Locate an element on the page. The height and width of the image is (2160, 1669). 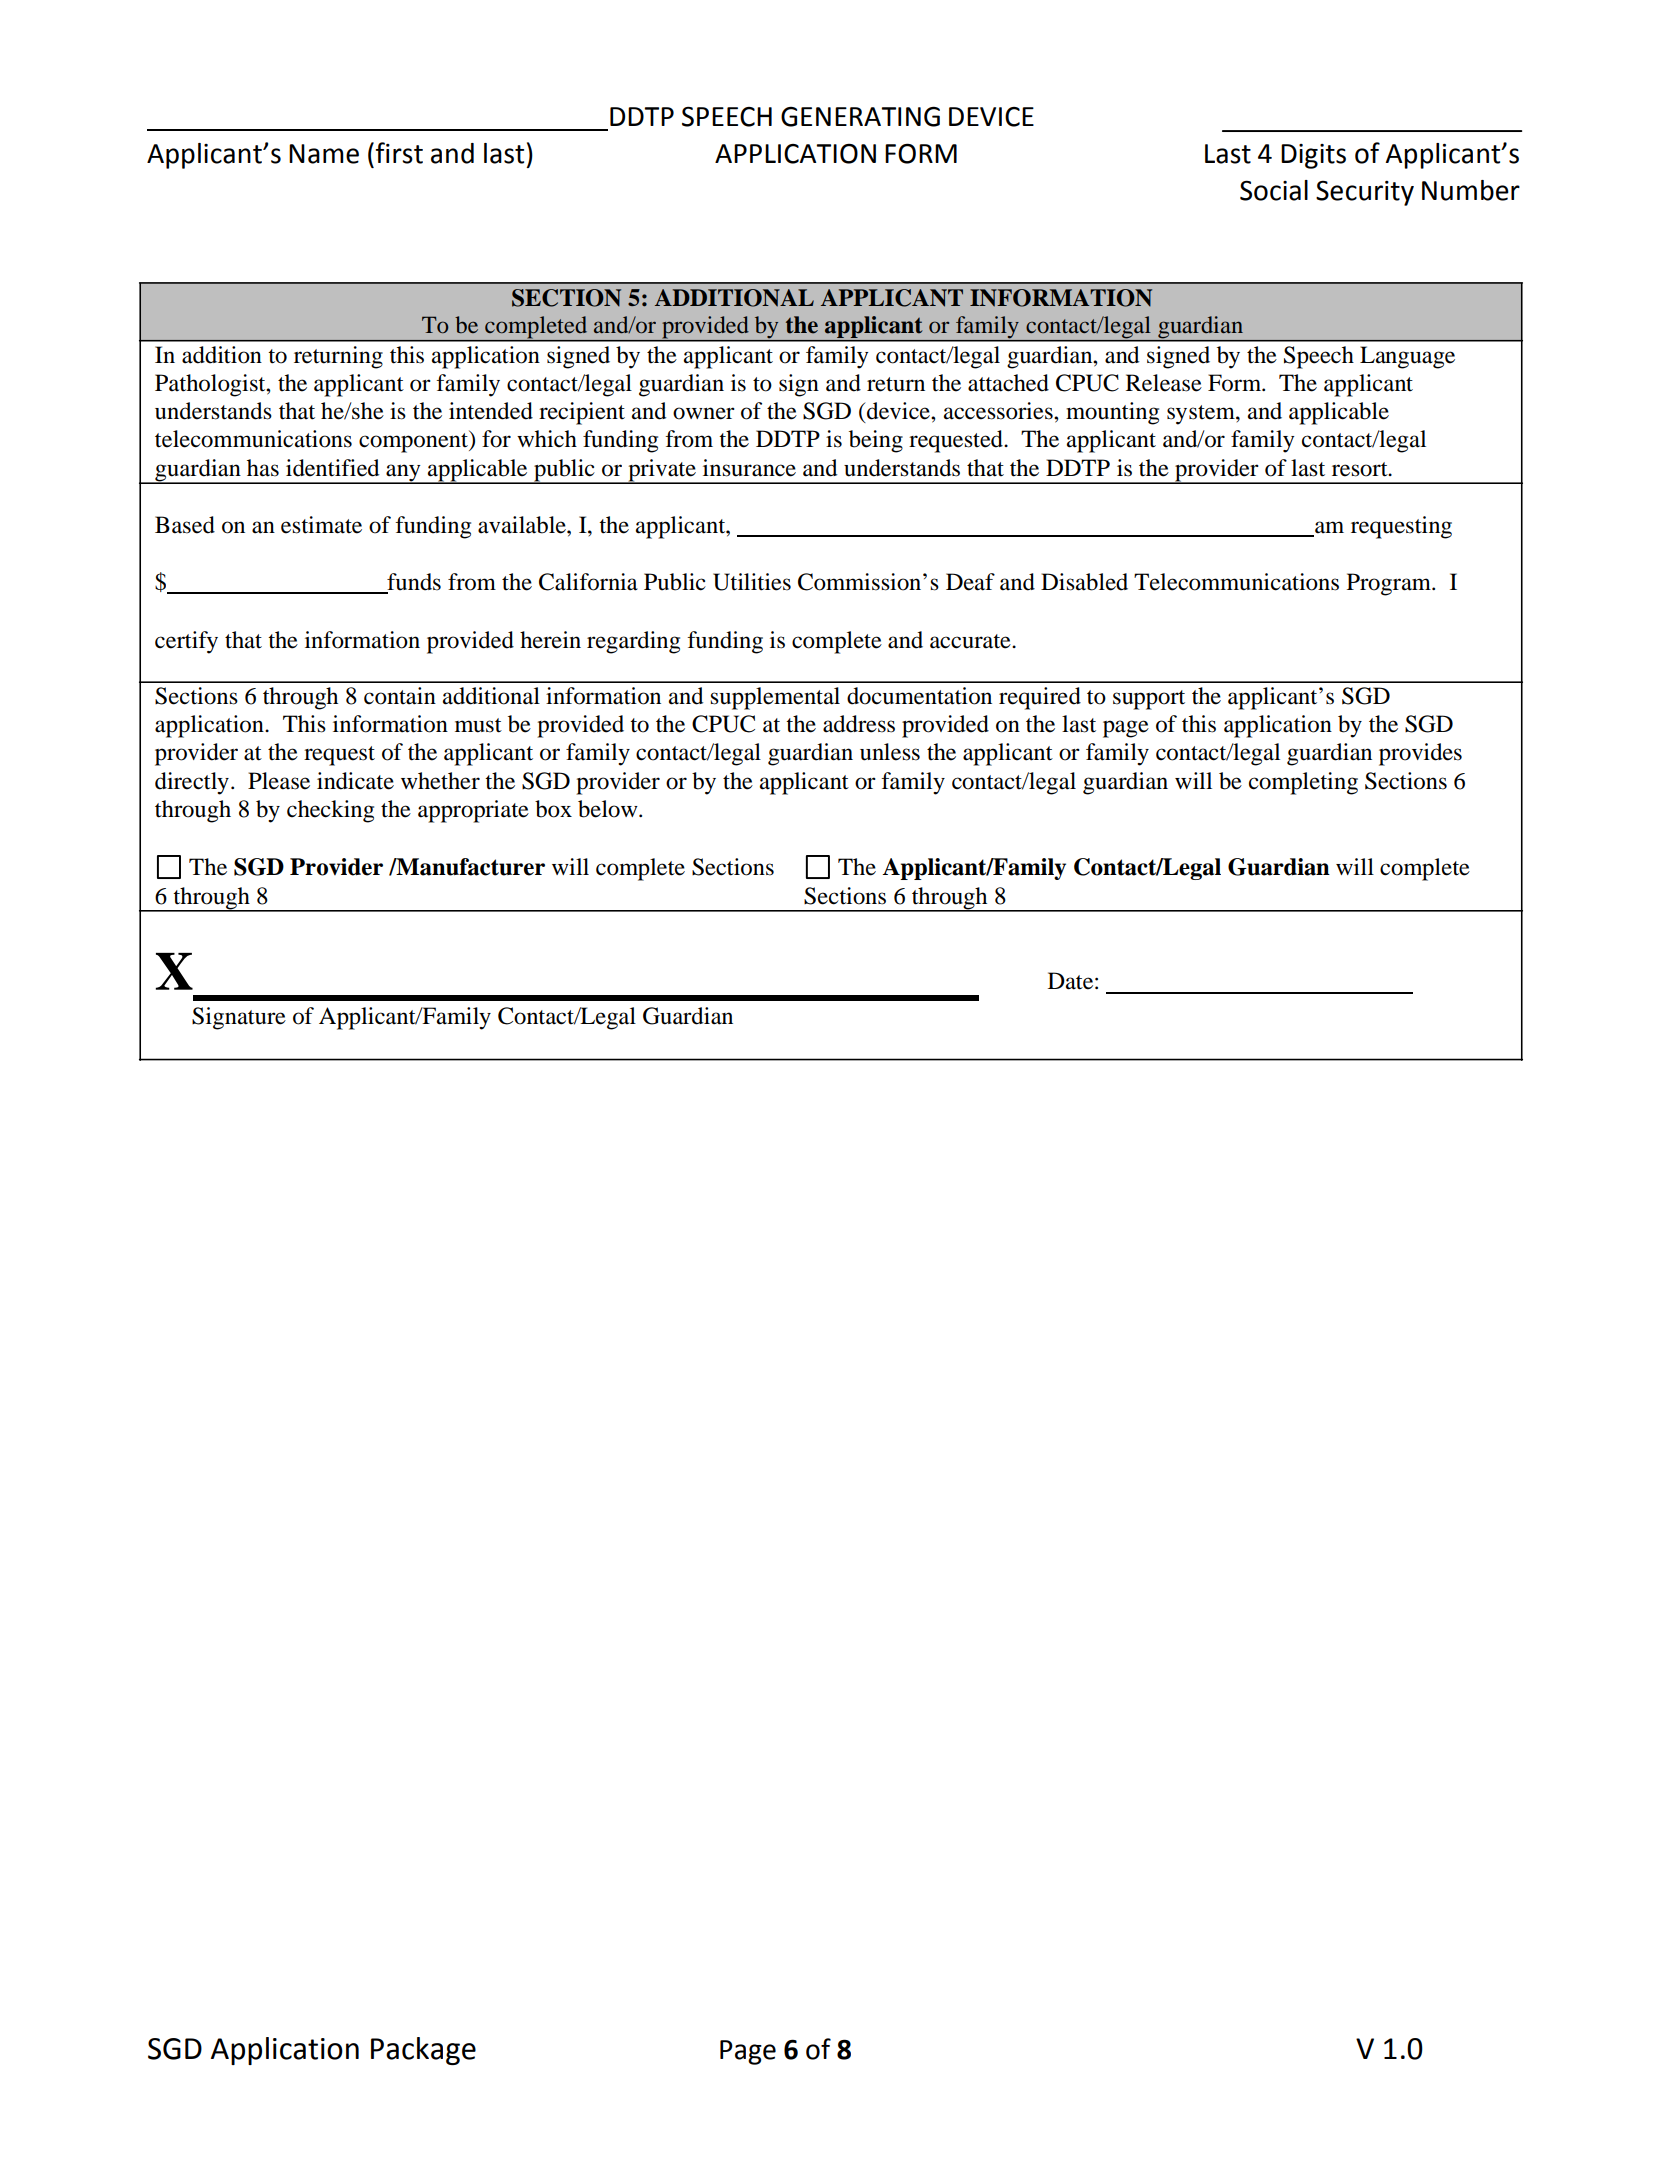
provides is located at coordinates (1420, 754).
